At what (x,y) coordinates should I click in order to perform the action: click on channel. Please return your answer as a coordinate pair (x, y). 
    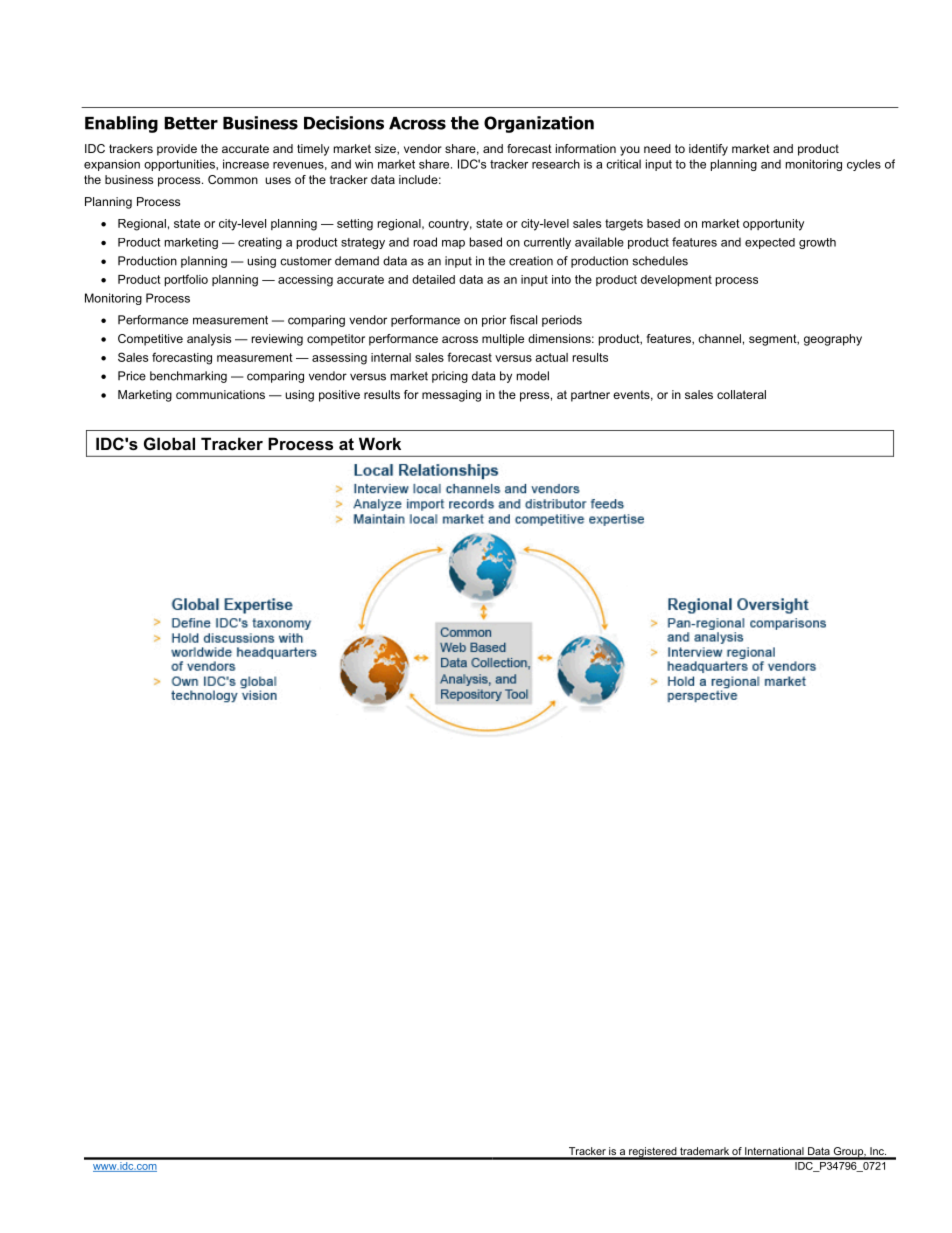
    Looking at the image, I should click on (719, 338).
